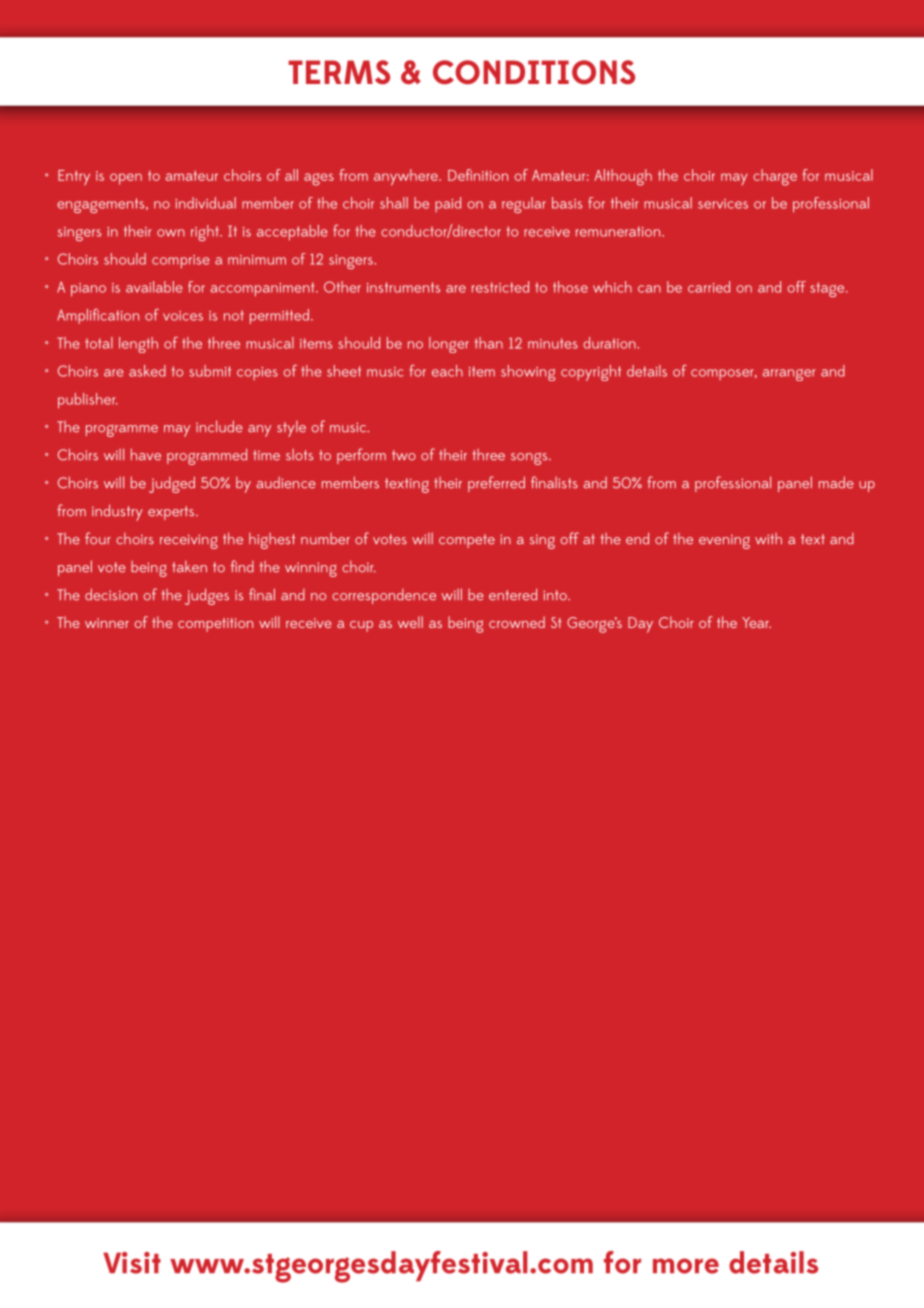  What do you see at coordinates (215, 625) in the screenshot?
I see `competition` at bounding box center [215, 625].
